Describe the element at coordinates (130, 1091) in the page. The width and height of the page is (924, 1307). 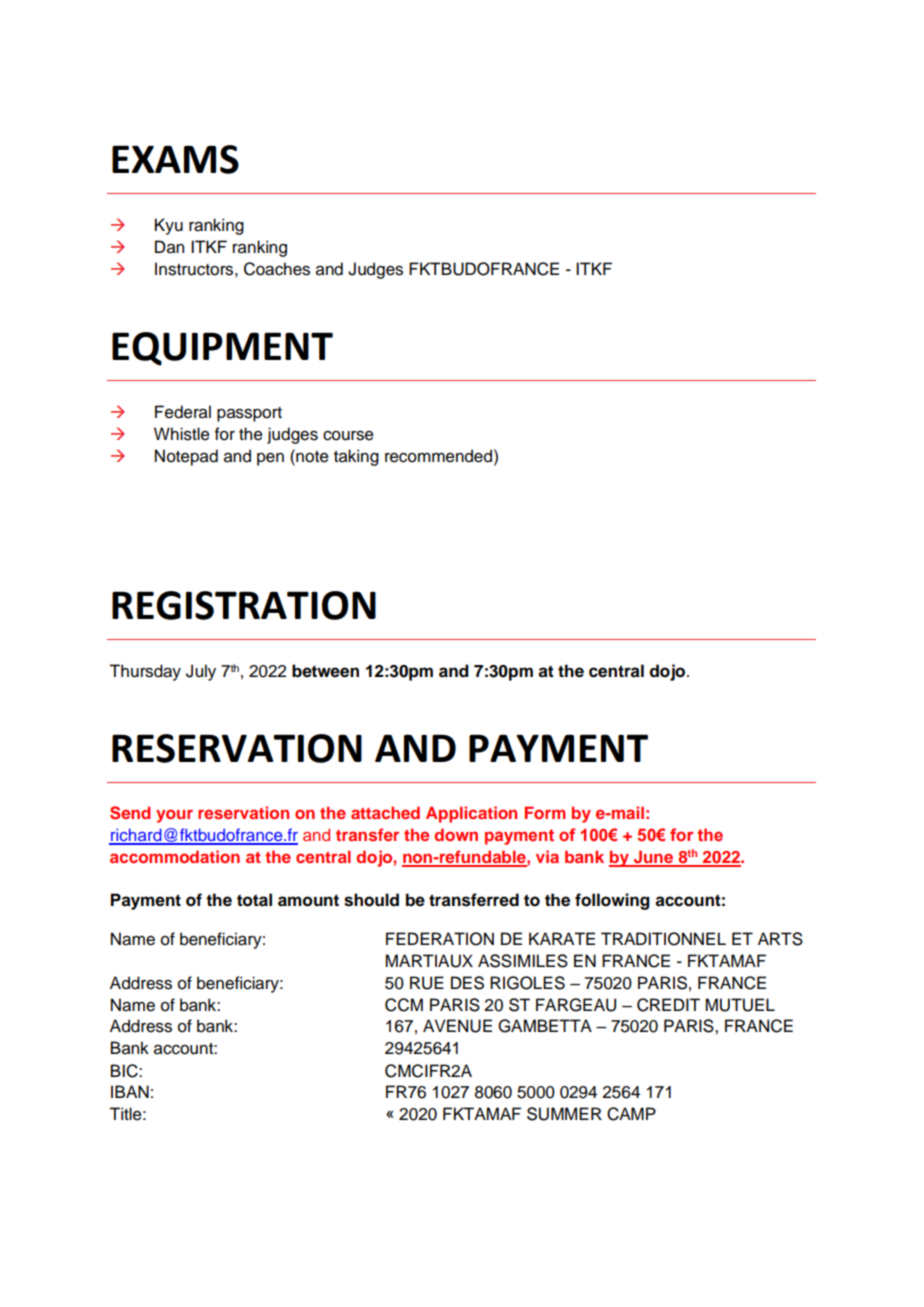
I see `IBAN` at that location.
